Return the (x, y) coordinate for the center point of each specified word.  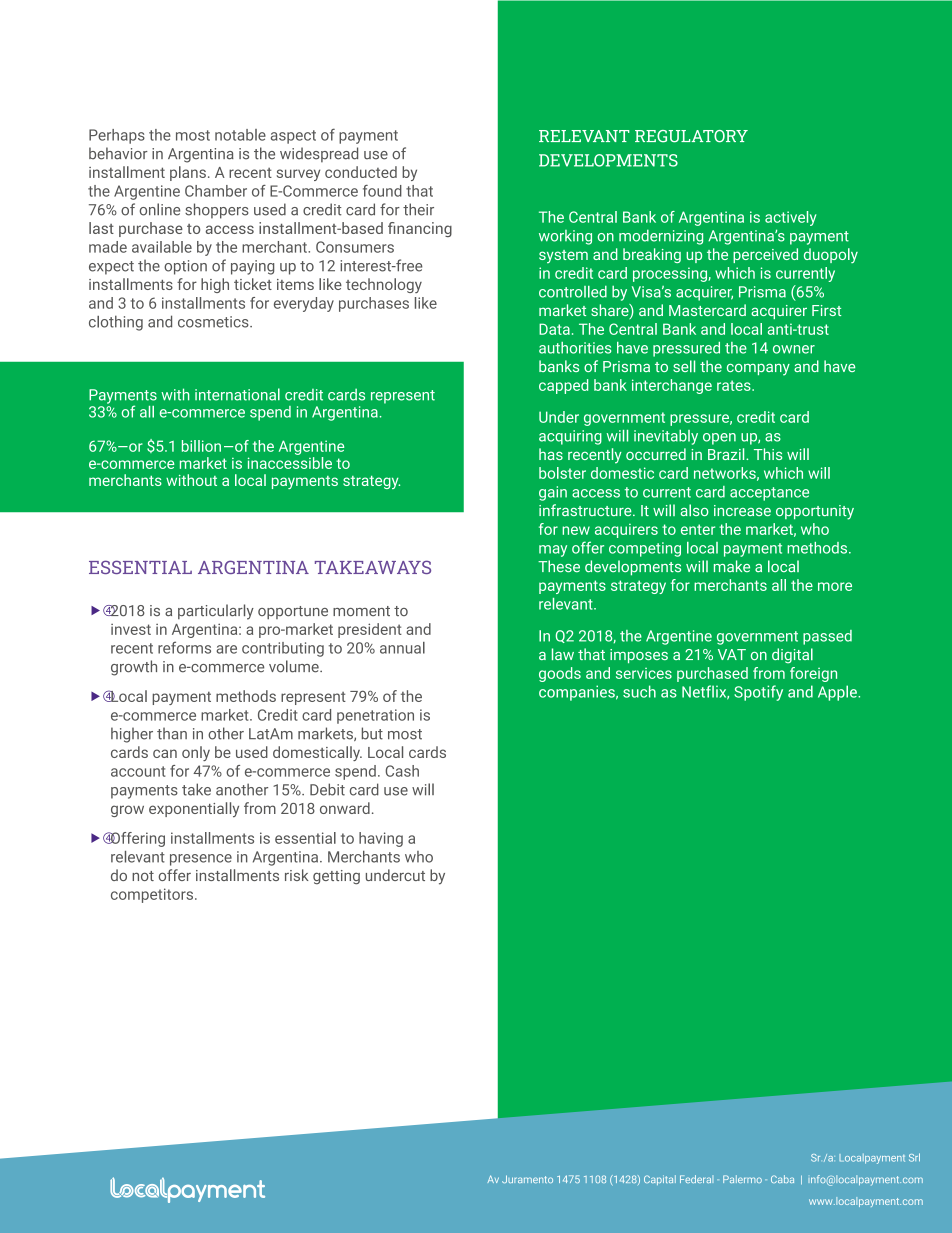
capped (563, 386)
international (237, 394)
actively (790, 218)
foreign (813, 674)
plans (188, 173)
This (768, 454)
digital (792, 656)
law (563, 654)
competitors (153, 895)
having (381, 839)
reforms (184, 647)
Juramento (527, 1179)
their (418, 209)
